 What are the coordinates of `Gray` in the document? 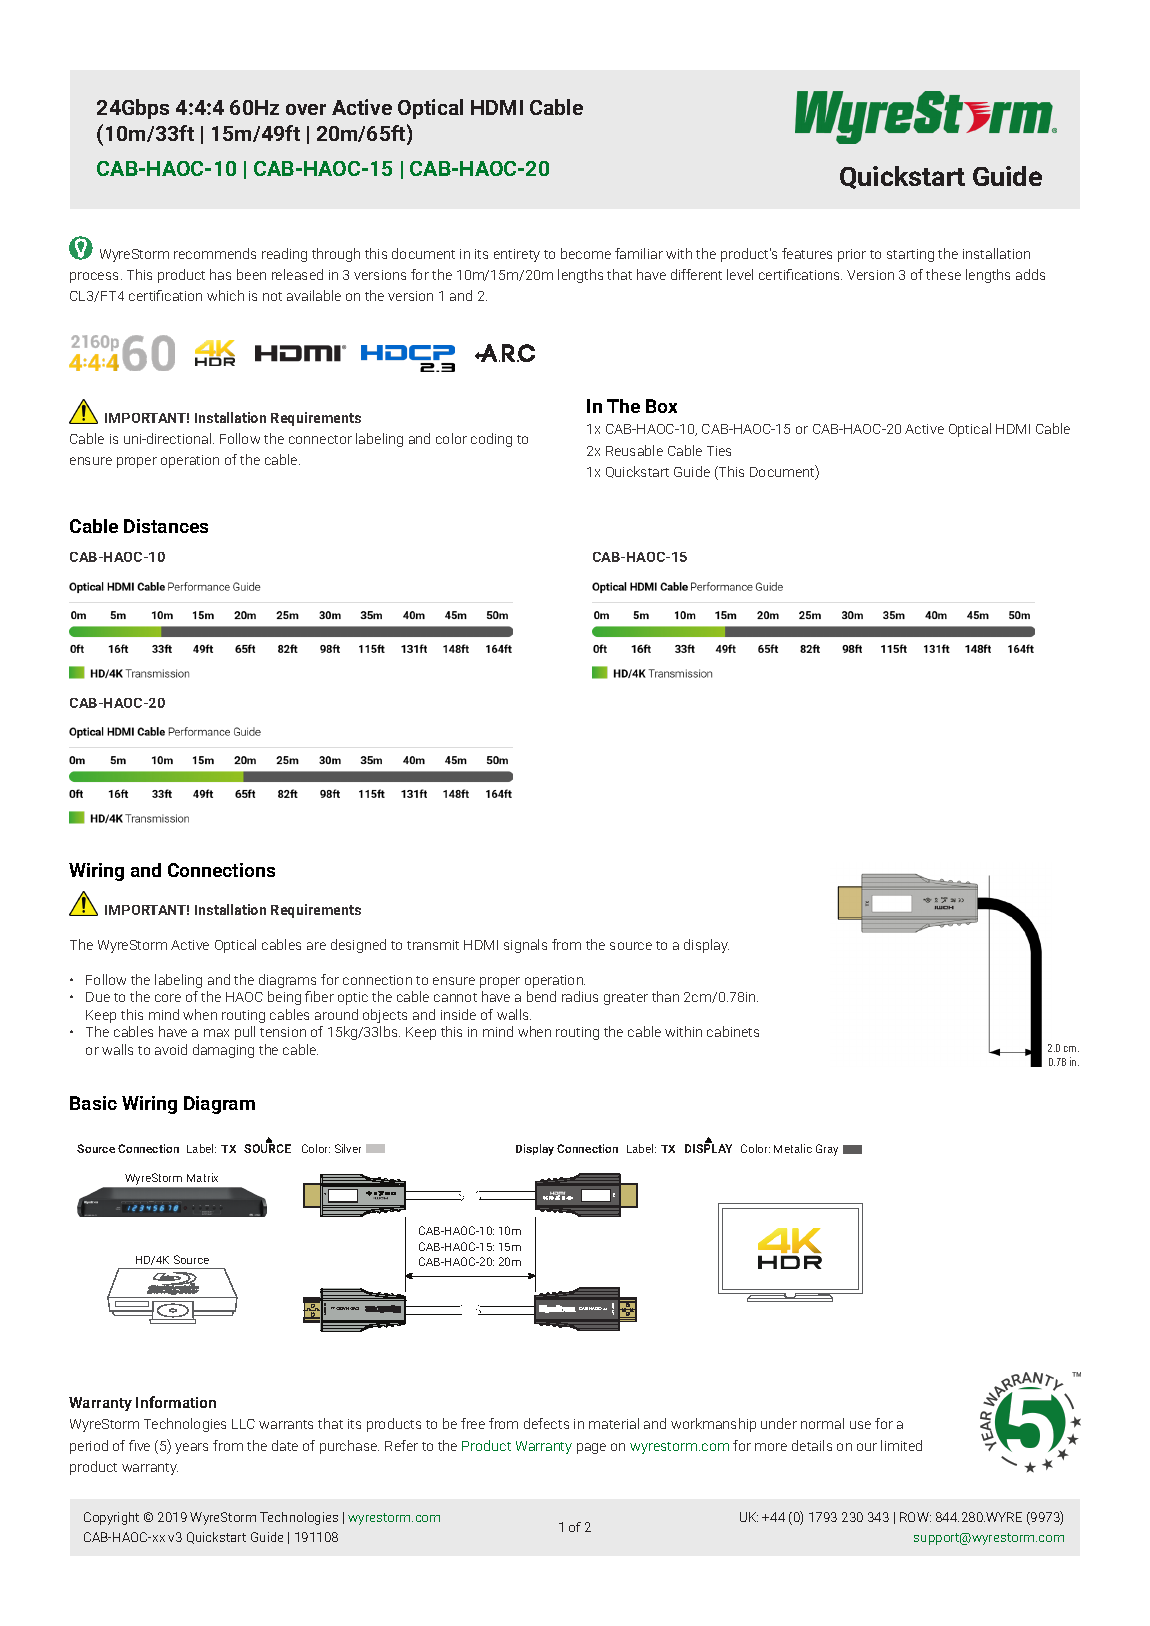 It's located at (827, 1150).
